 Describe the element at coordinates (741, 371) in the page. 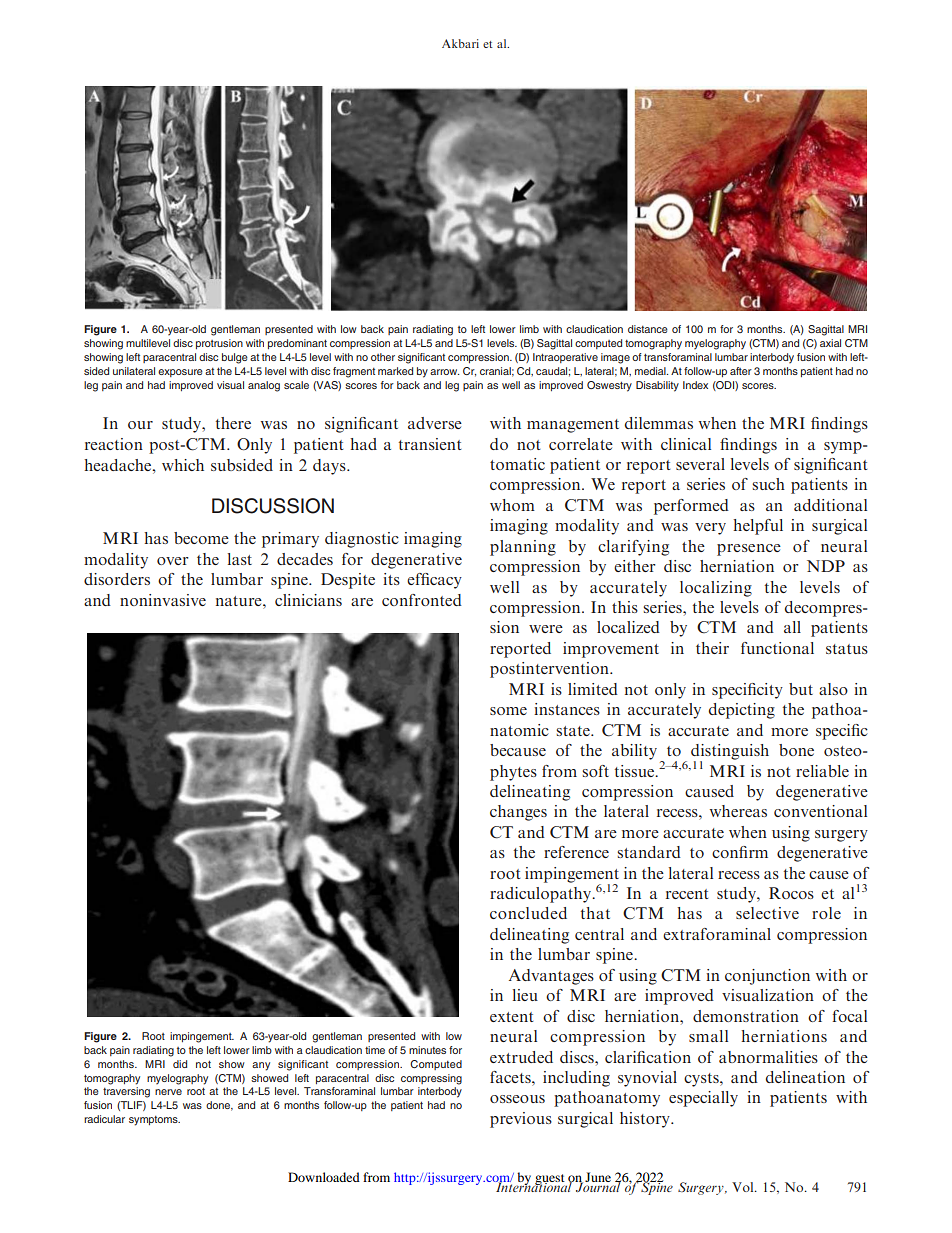

I see `after` at that location.
